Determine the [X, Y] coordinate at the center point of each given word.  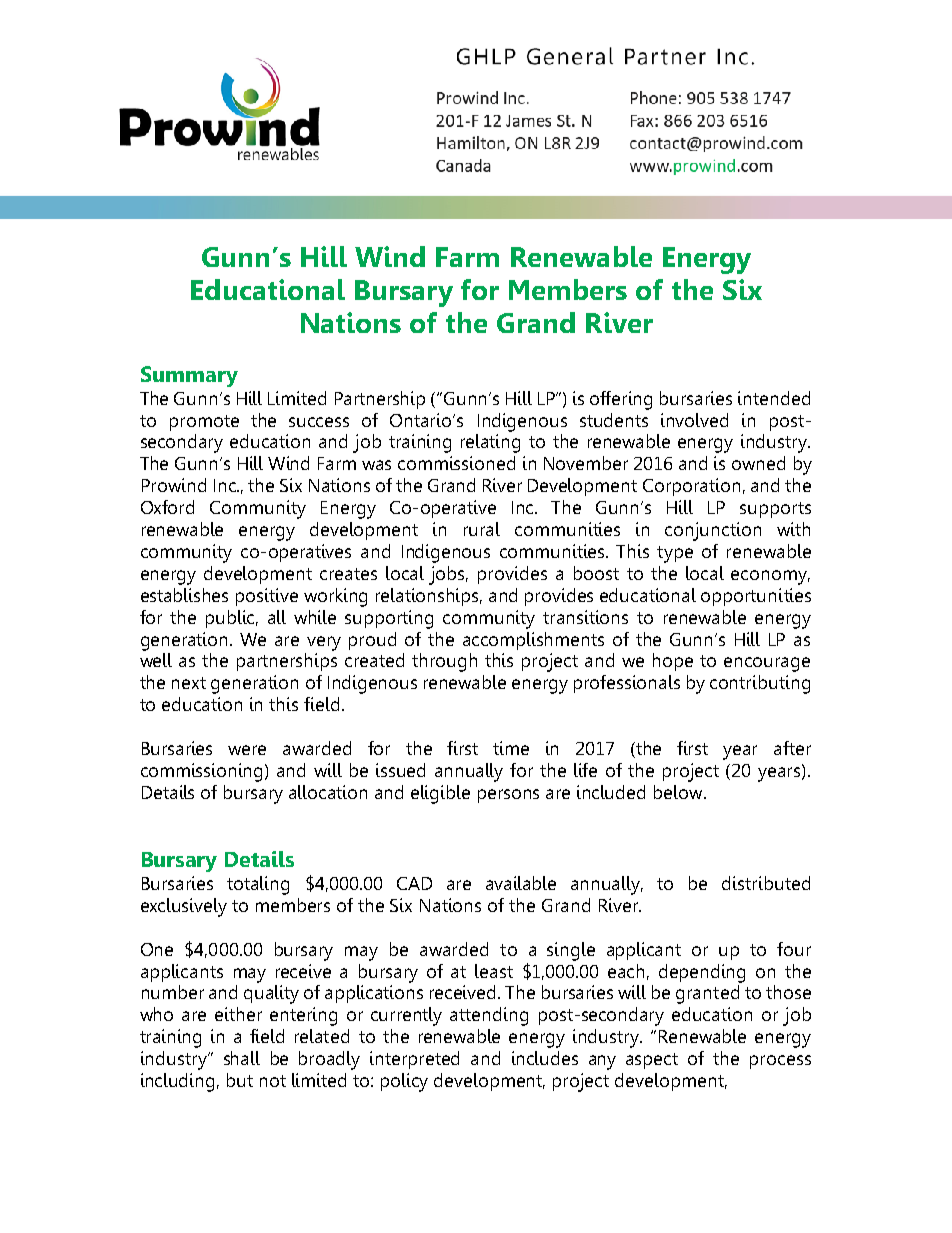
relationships [429, 597]
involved [694, 420]
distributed [766, 883]
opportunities [756, 597]
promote [204, 423]
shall [242, 1058]
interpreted [414, 1060]
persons [508, 796]
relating [490, 443]
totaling [258, 885]
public [232, 619]
